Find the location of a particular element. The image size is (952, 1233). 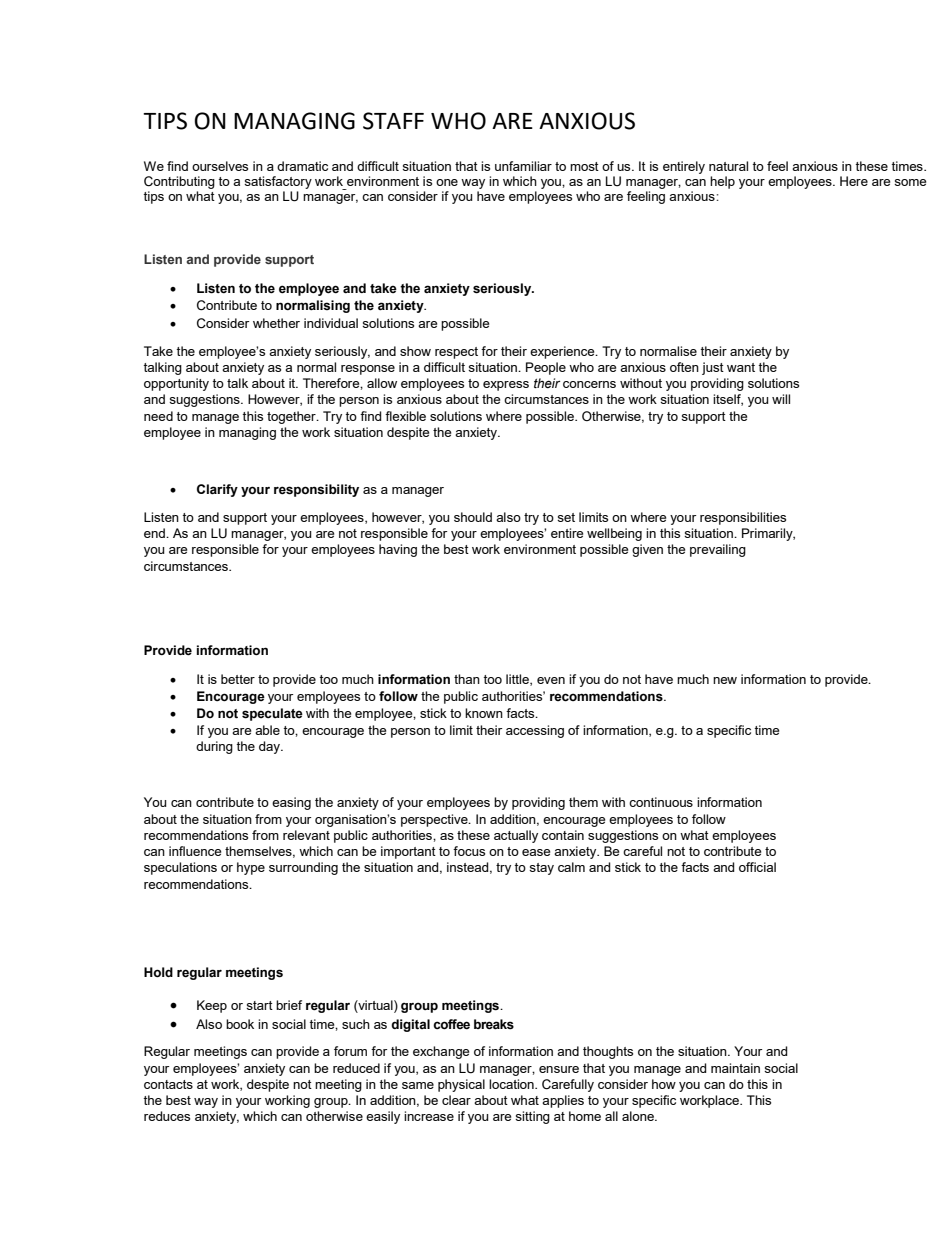

maintain is located at coordinates (735, 1068).
